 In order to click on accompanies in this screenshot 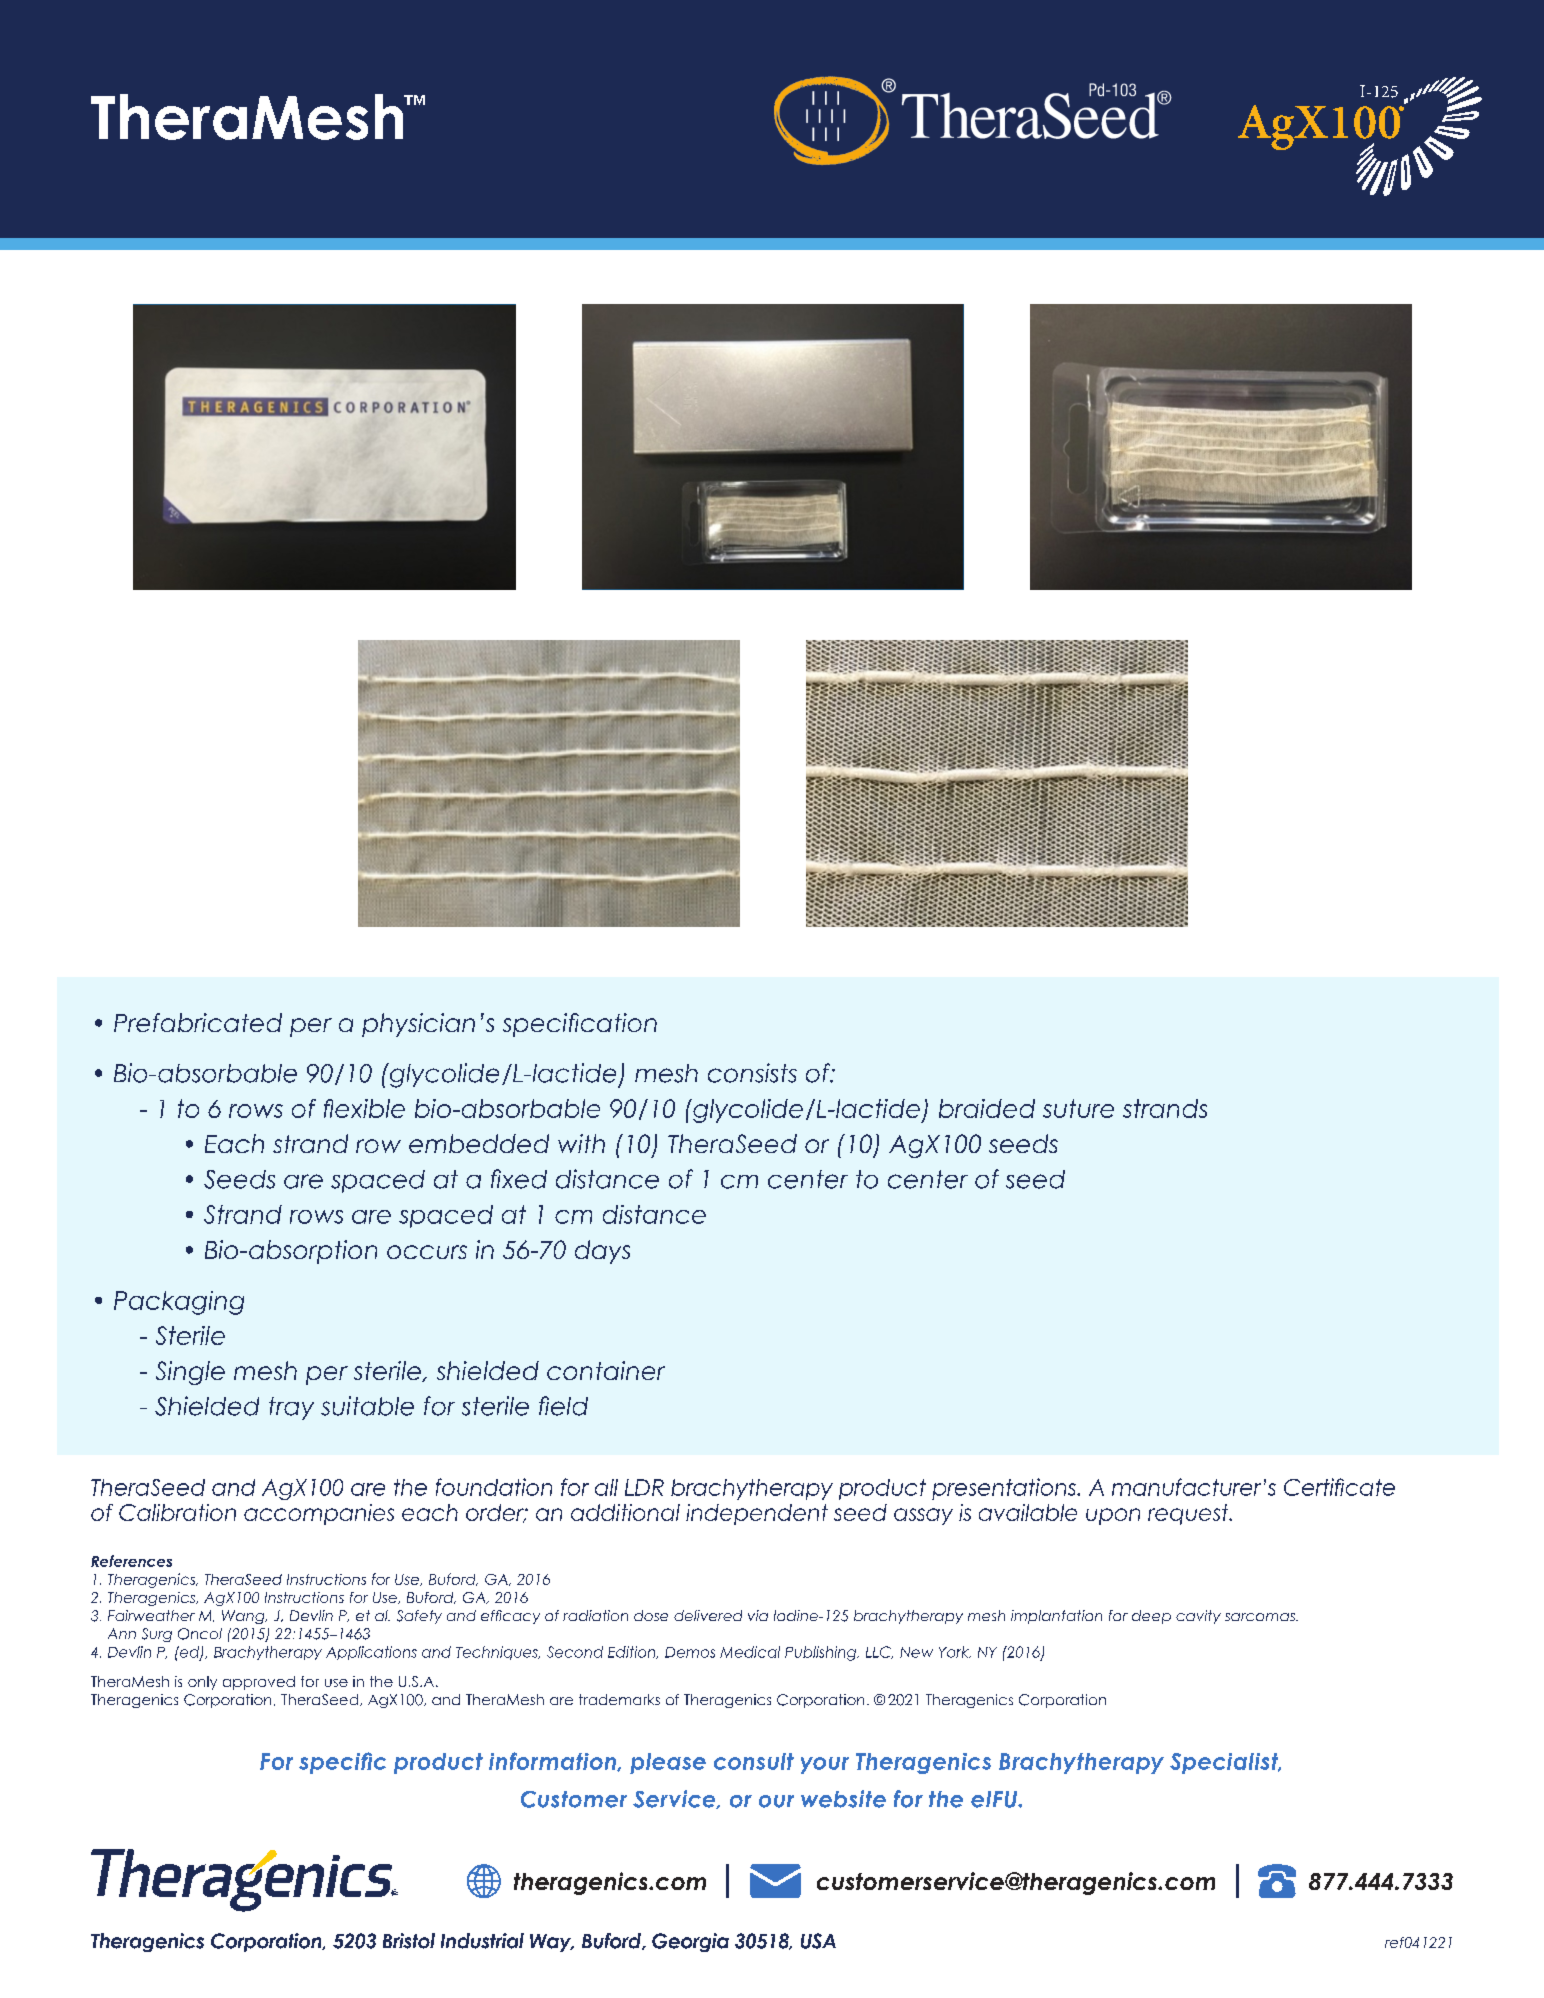, I will do `click(319, 1514)`.
